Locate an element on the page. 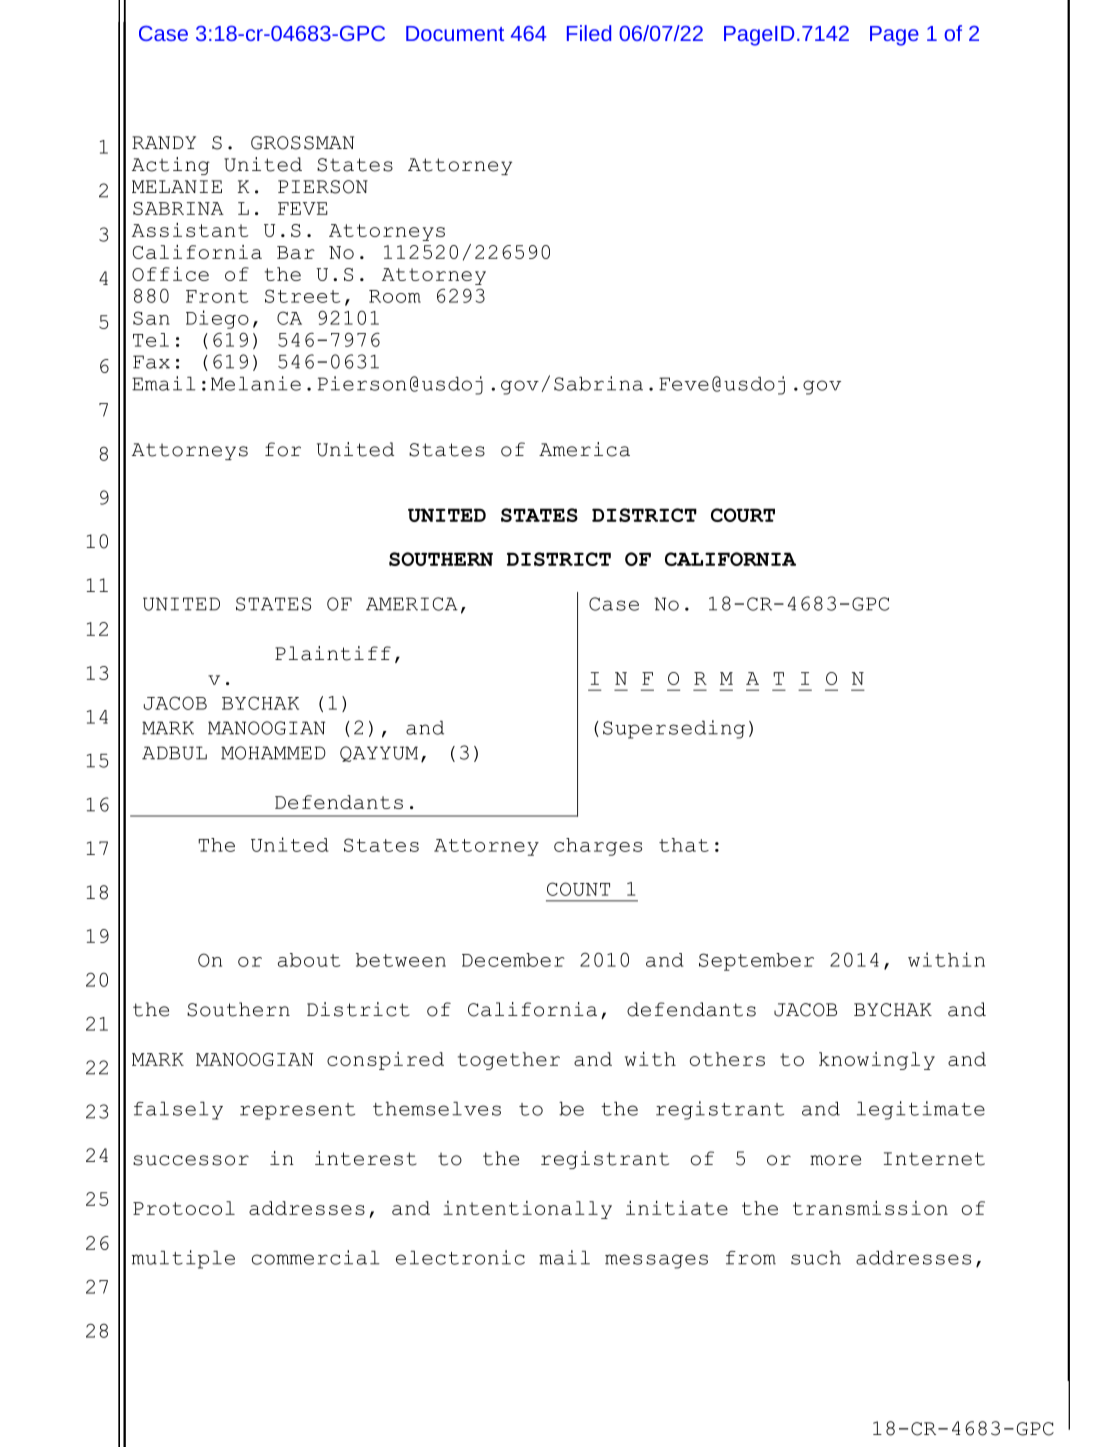  intentionally is located at coordinates (527, 1210).
